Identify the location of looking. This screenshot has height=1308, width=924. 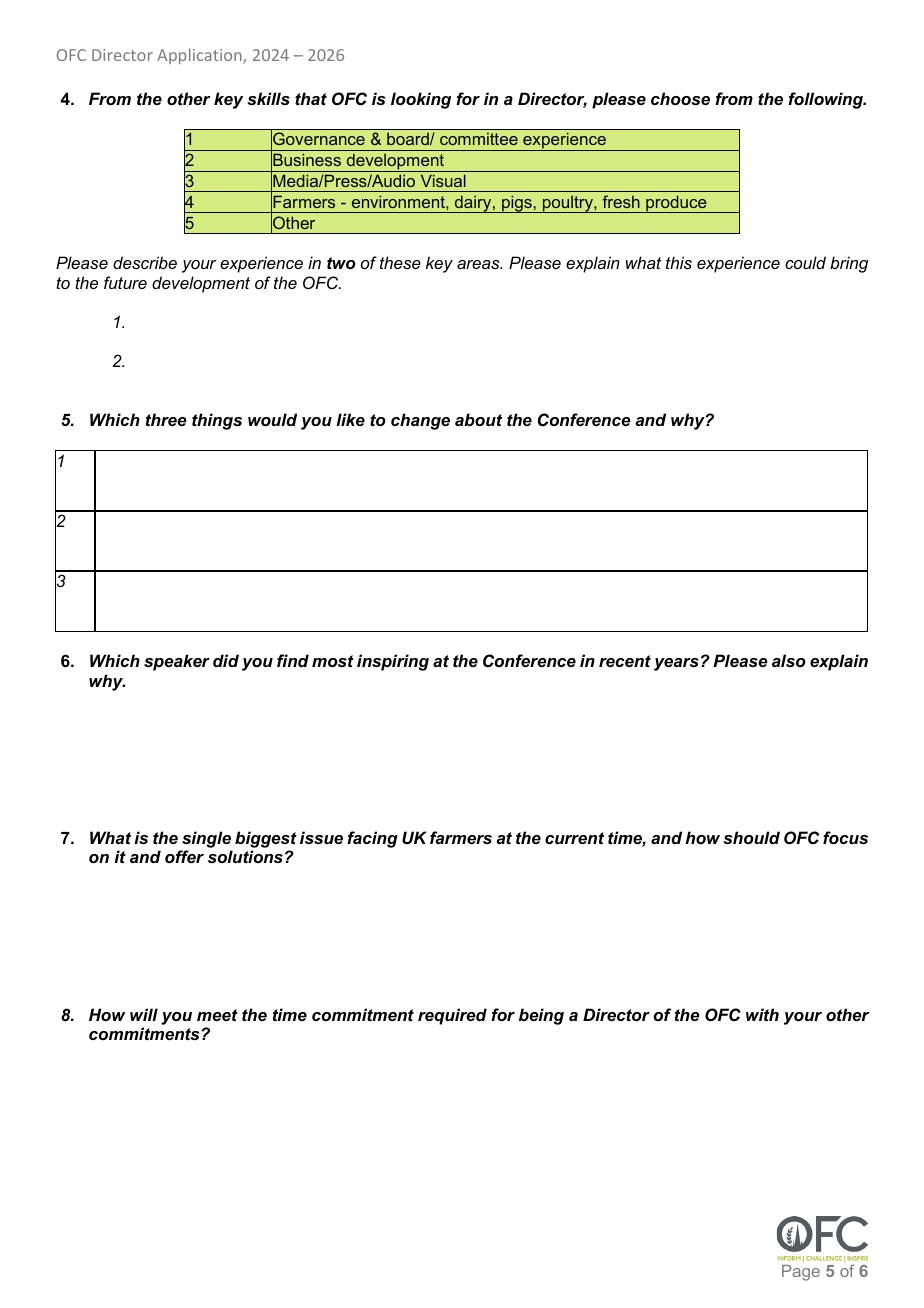
(421, 100).
